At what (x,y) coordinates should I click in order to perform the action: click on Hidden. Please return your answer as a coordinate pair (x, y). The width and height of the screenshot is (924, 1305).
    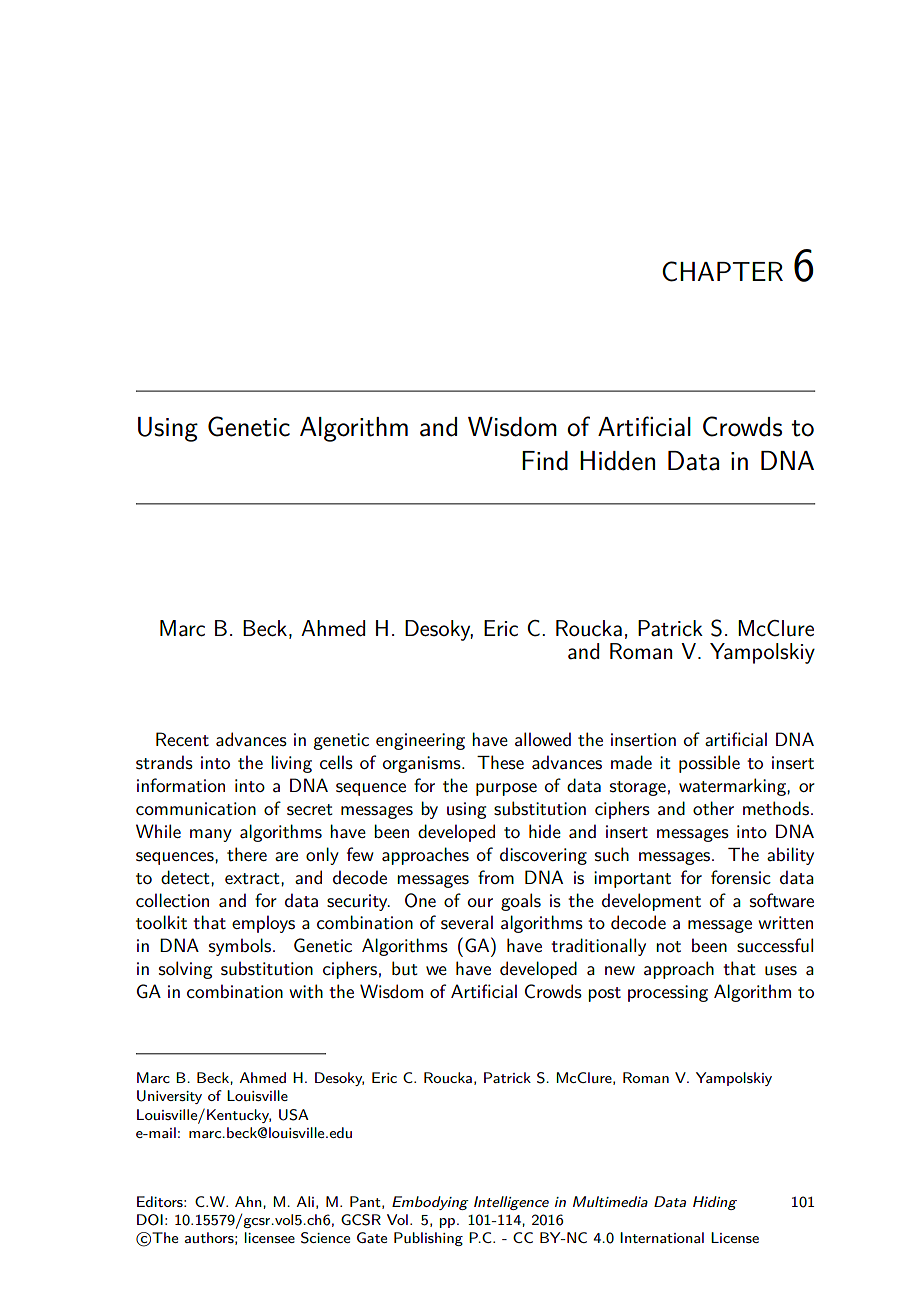
    Looking at the image, I should click on (617, 461).
